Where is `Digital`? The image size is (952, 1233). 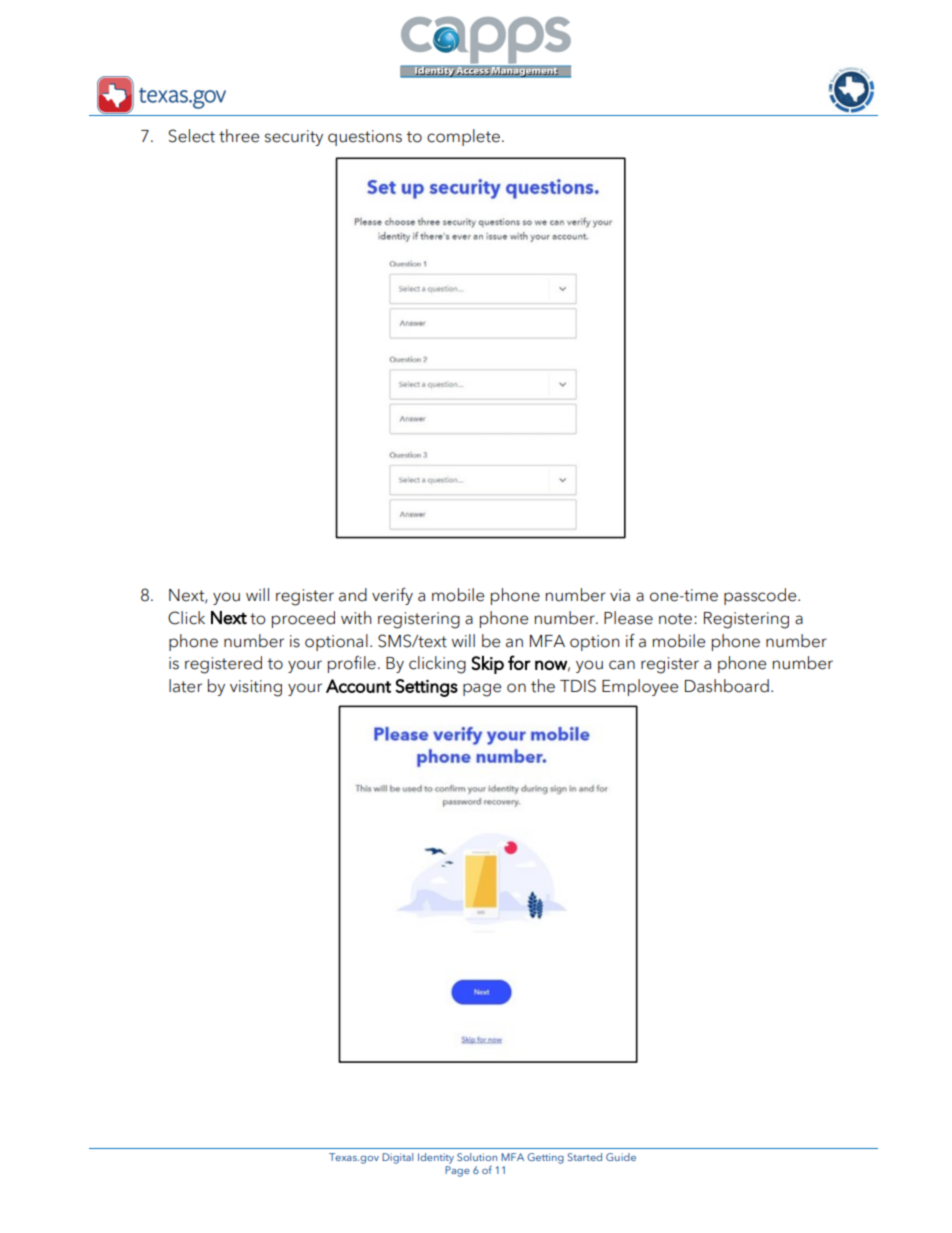 Digital is located at coordinates (397, 1158).
